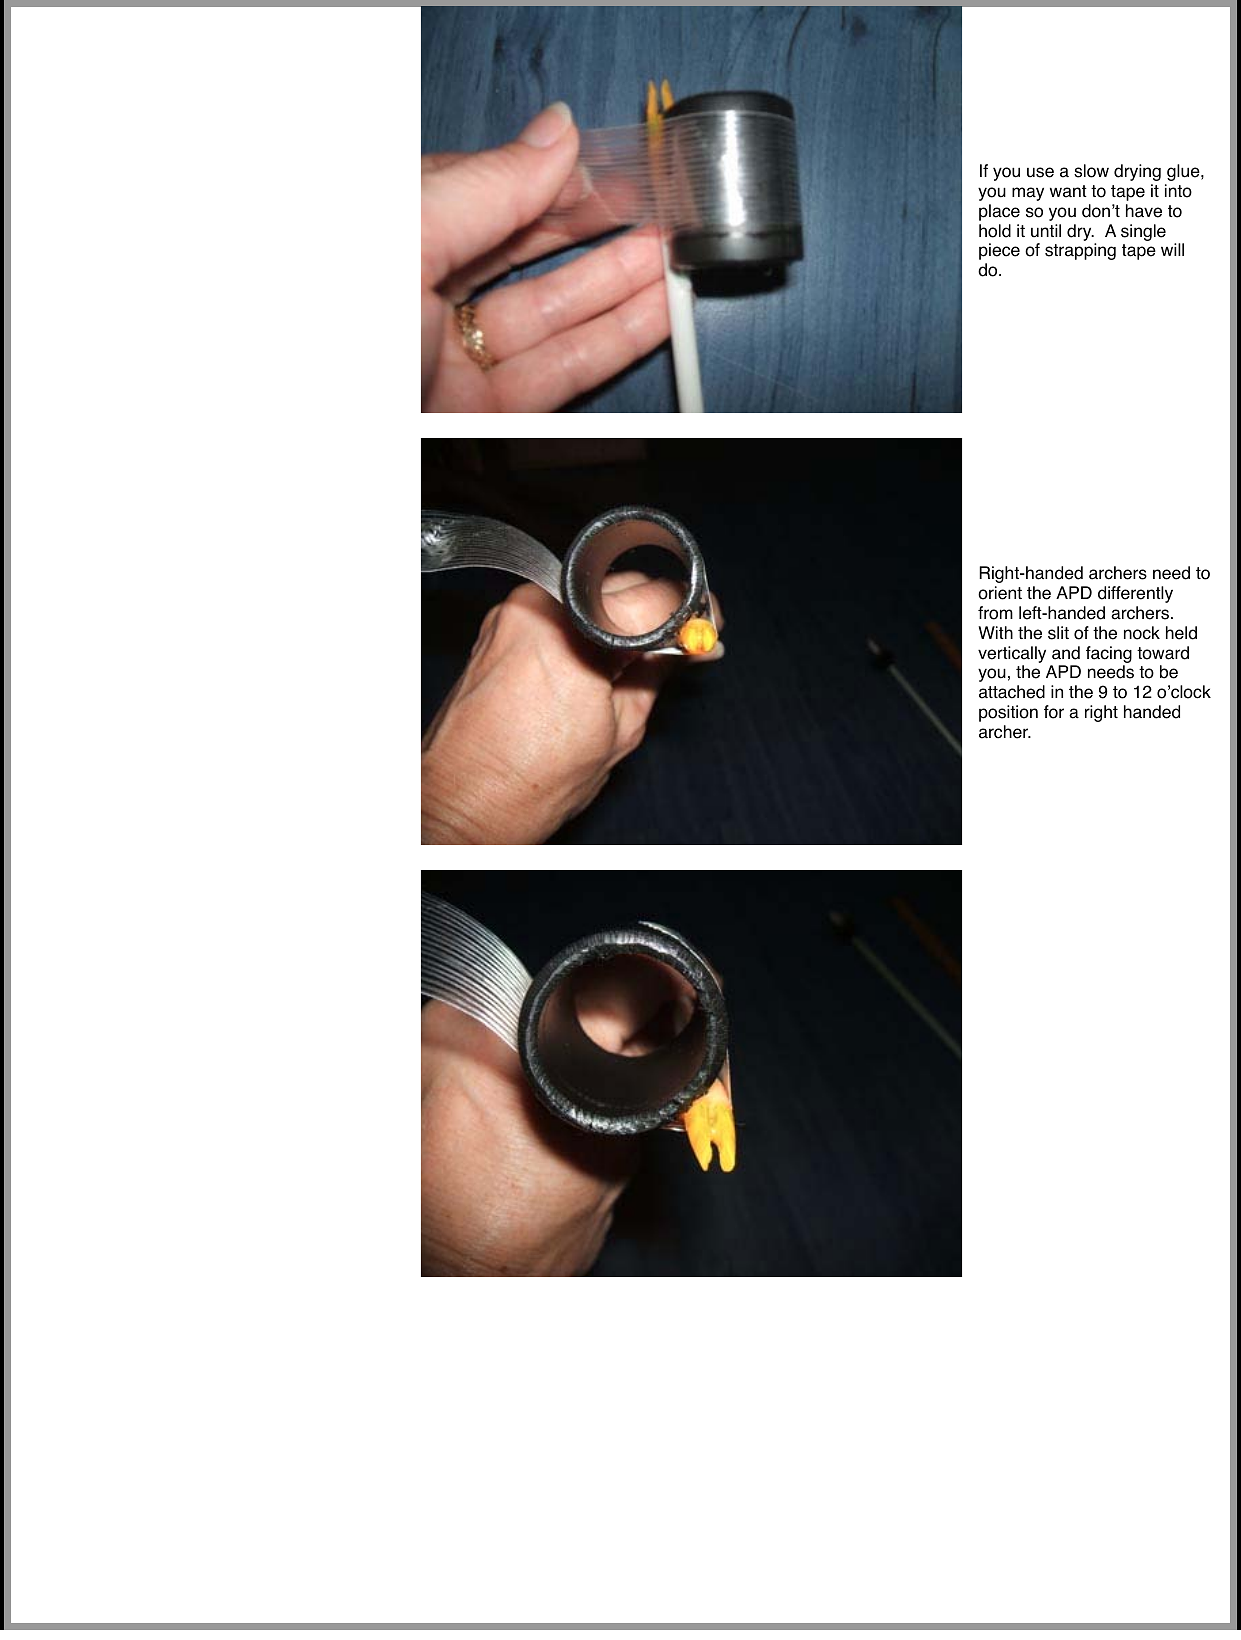 The image size is (1241, 1640). What do you see at coordinates (1091, 171) in the screenshot?
I see `slow` at bounding box center [1091, 171].
